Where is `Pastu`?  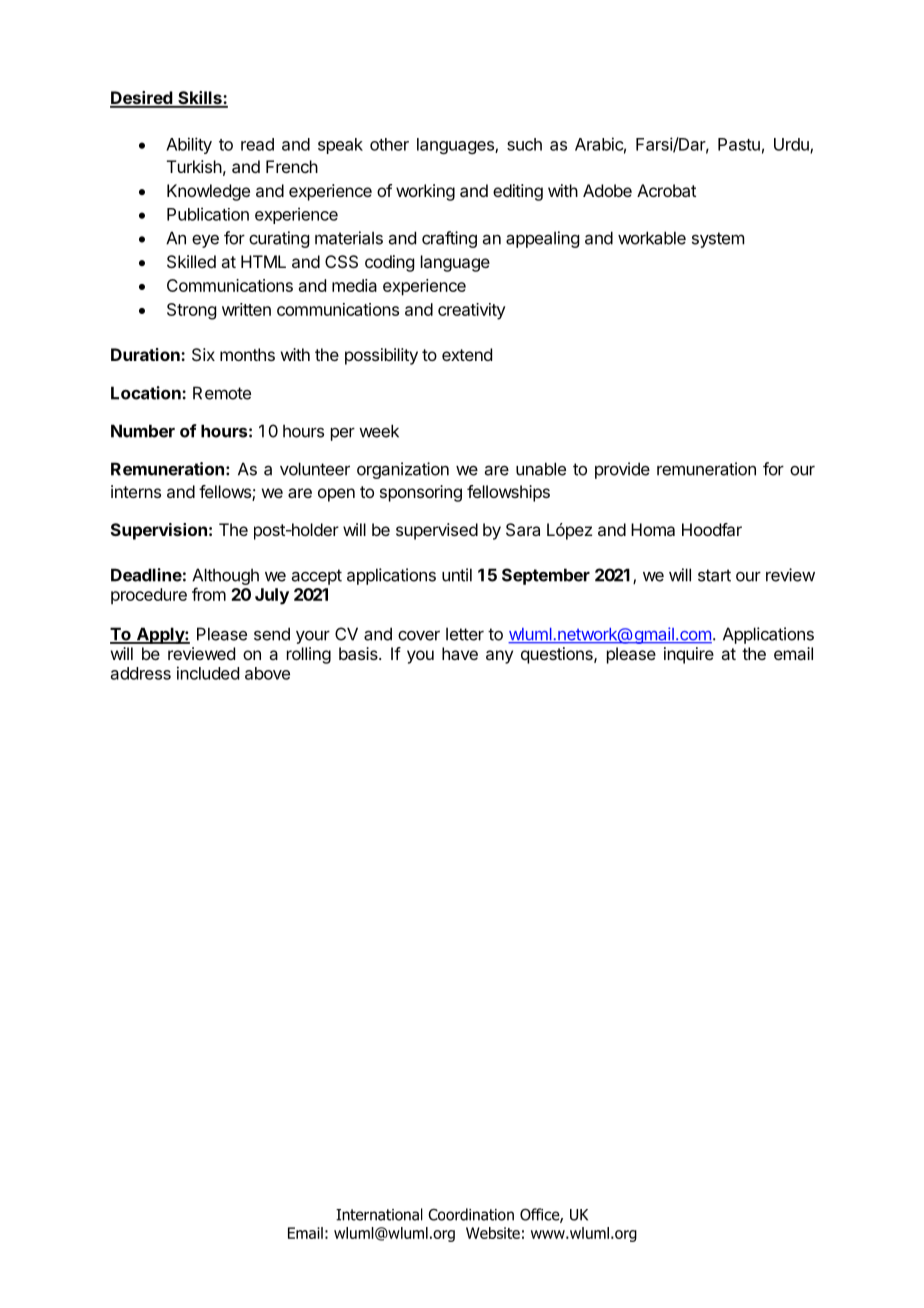 Pastu is located at coordinates (739, 144).
